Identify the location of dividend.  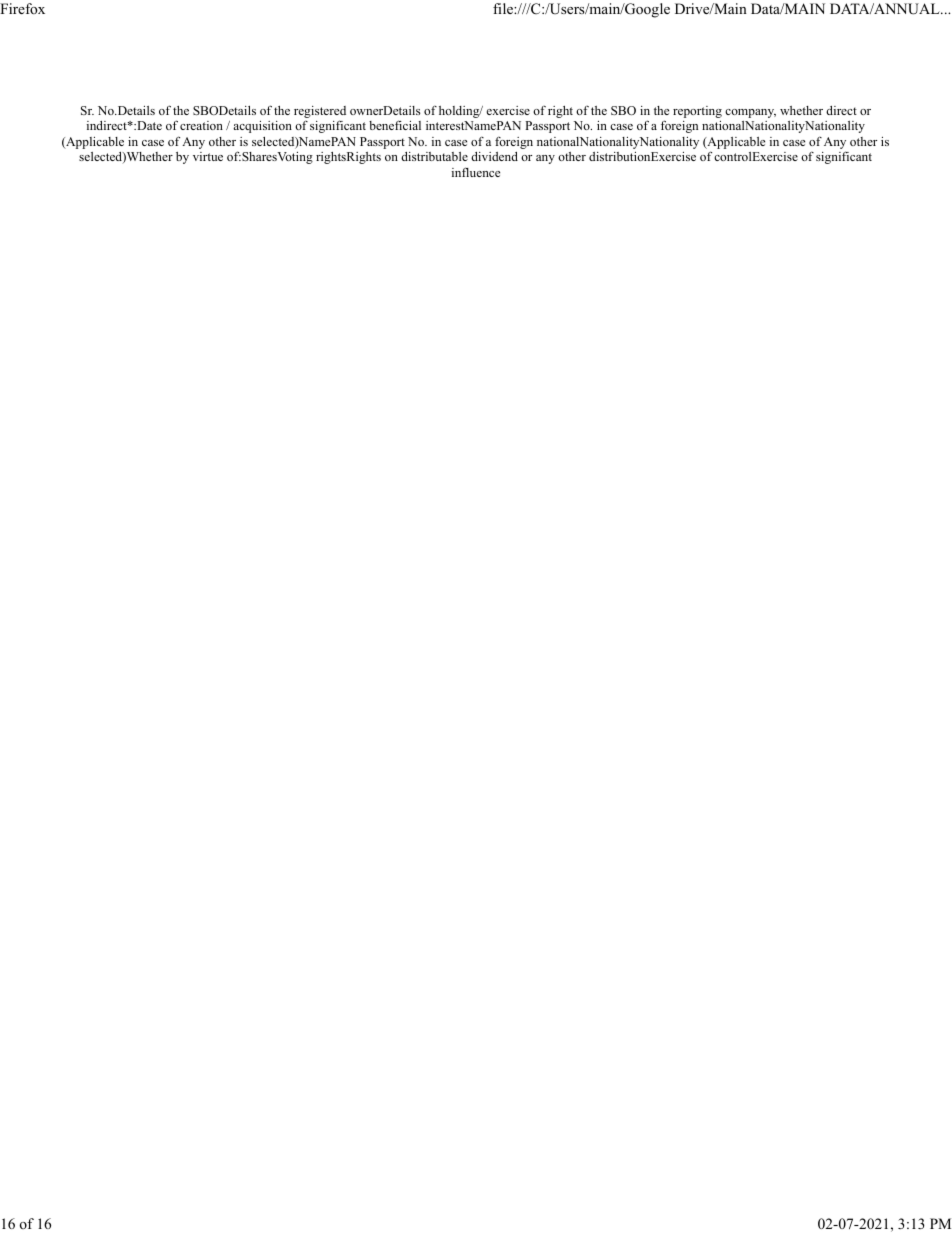
(494, 156).
